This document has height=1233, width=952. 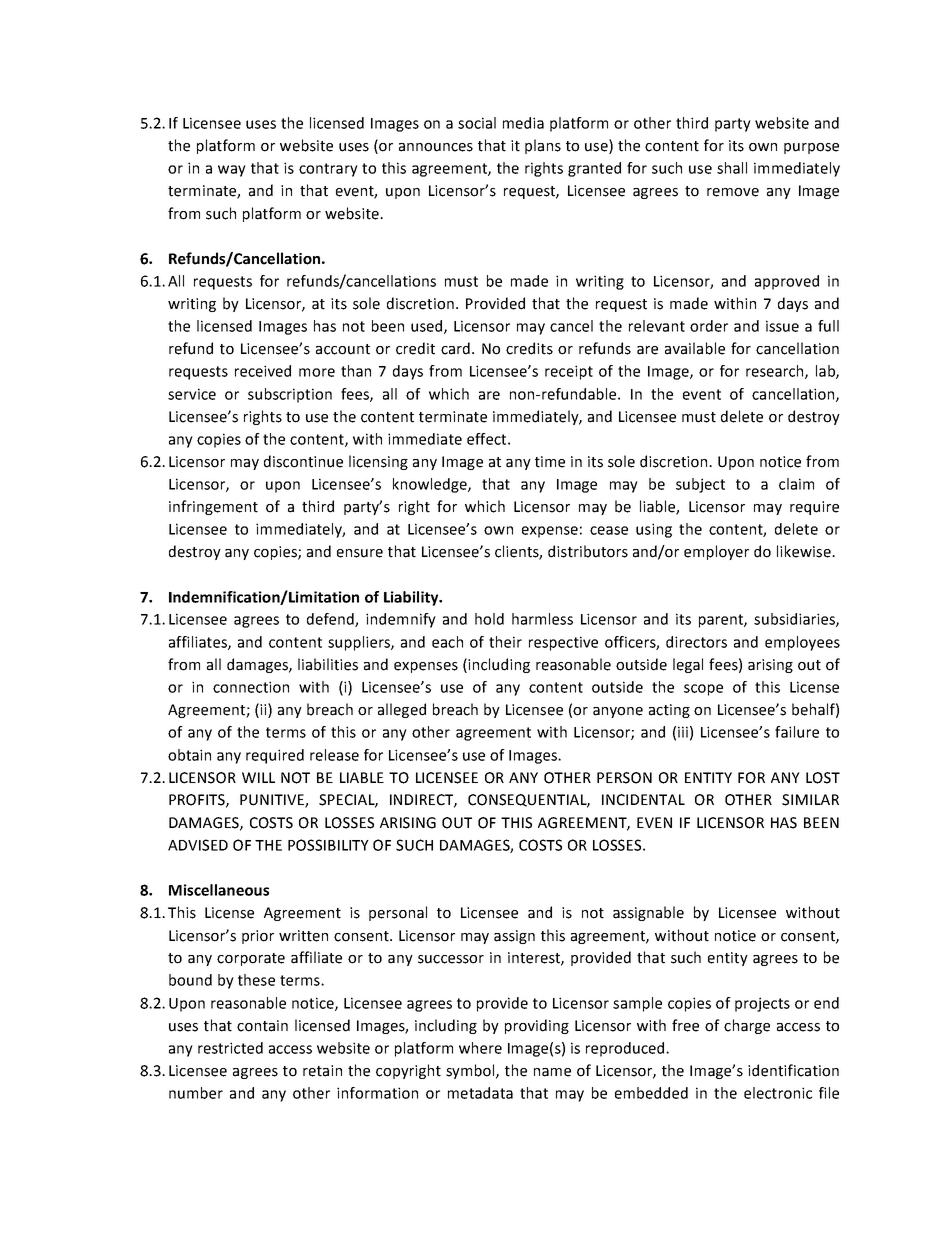 I want to click on plans, so click(x=543, y=146).
